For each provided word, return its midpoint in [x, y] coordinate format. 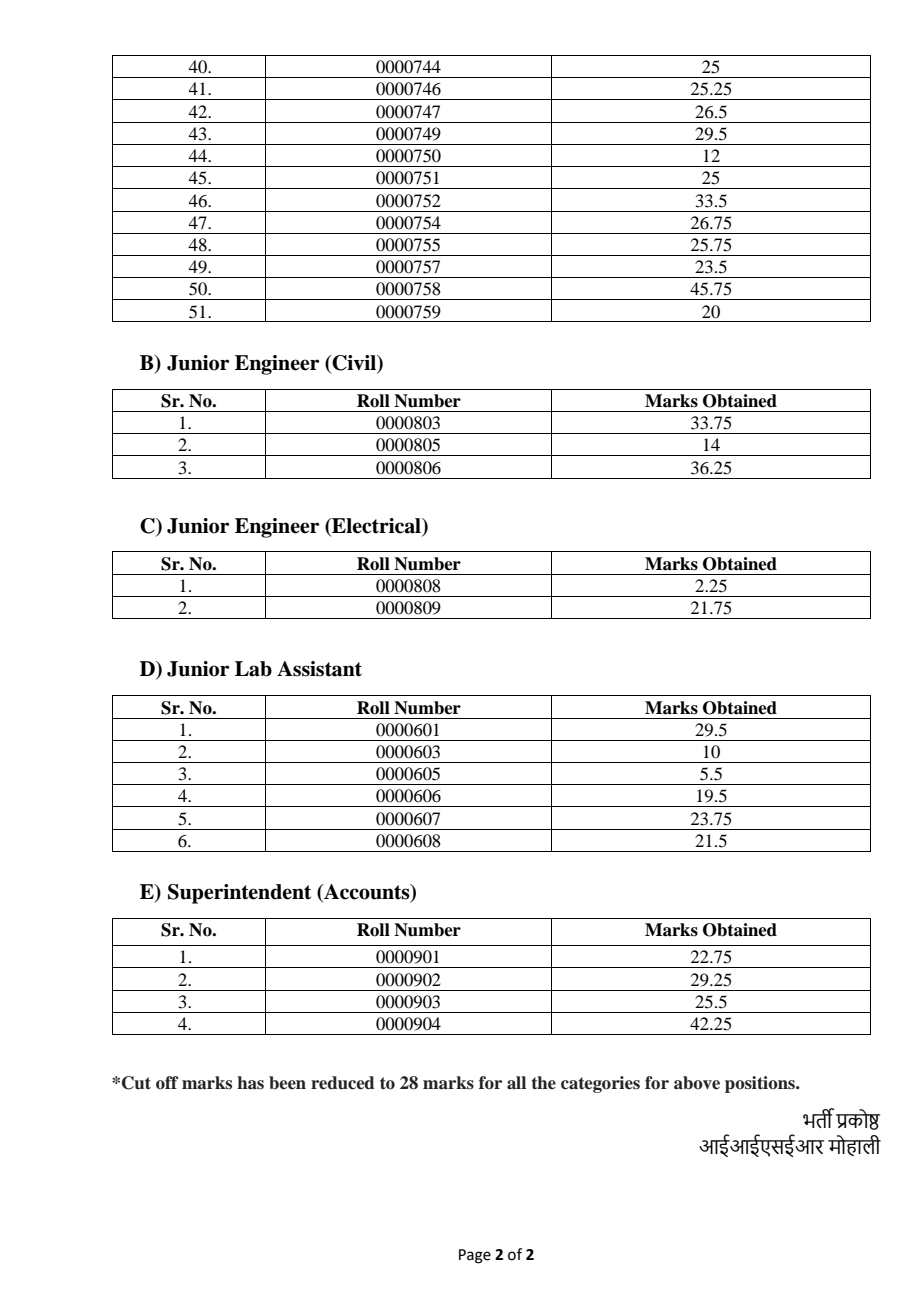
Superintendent [239, 894]
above [697, 1083]
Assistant [319, 669]
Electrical [376, 526]
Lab [253, 669]
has [250, 1083]
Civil [354, 364]
